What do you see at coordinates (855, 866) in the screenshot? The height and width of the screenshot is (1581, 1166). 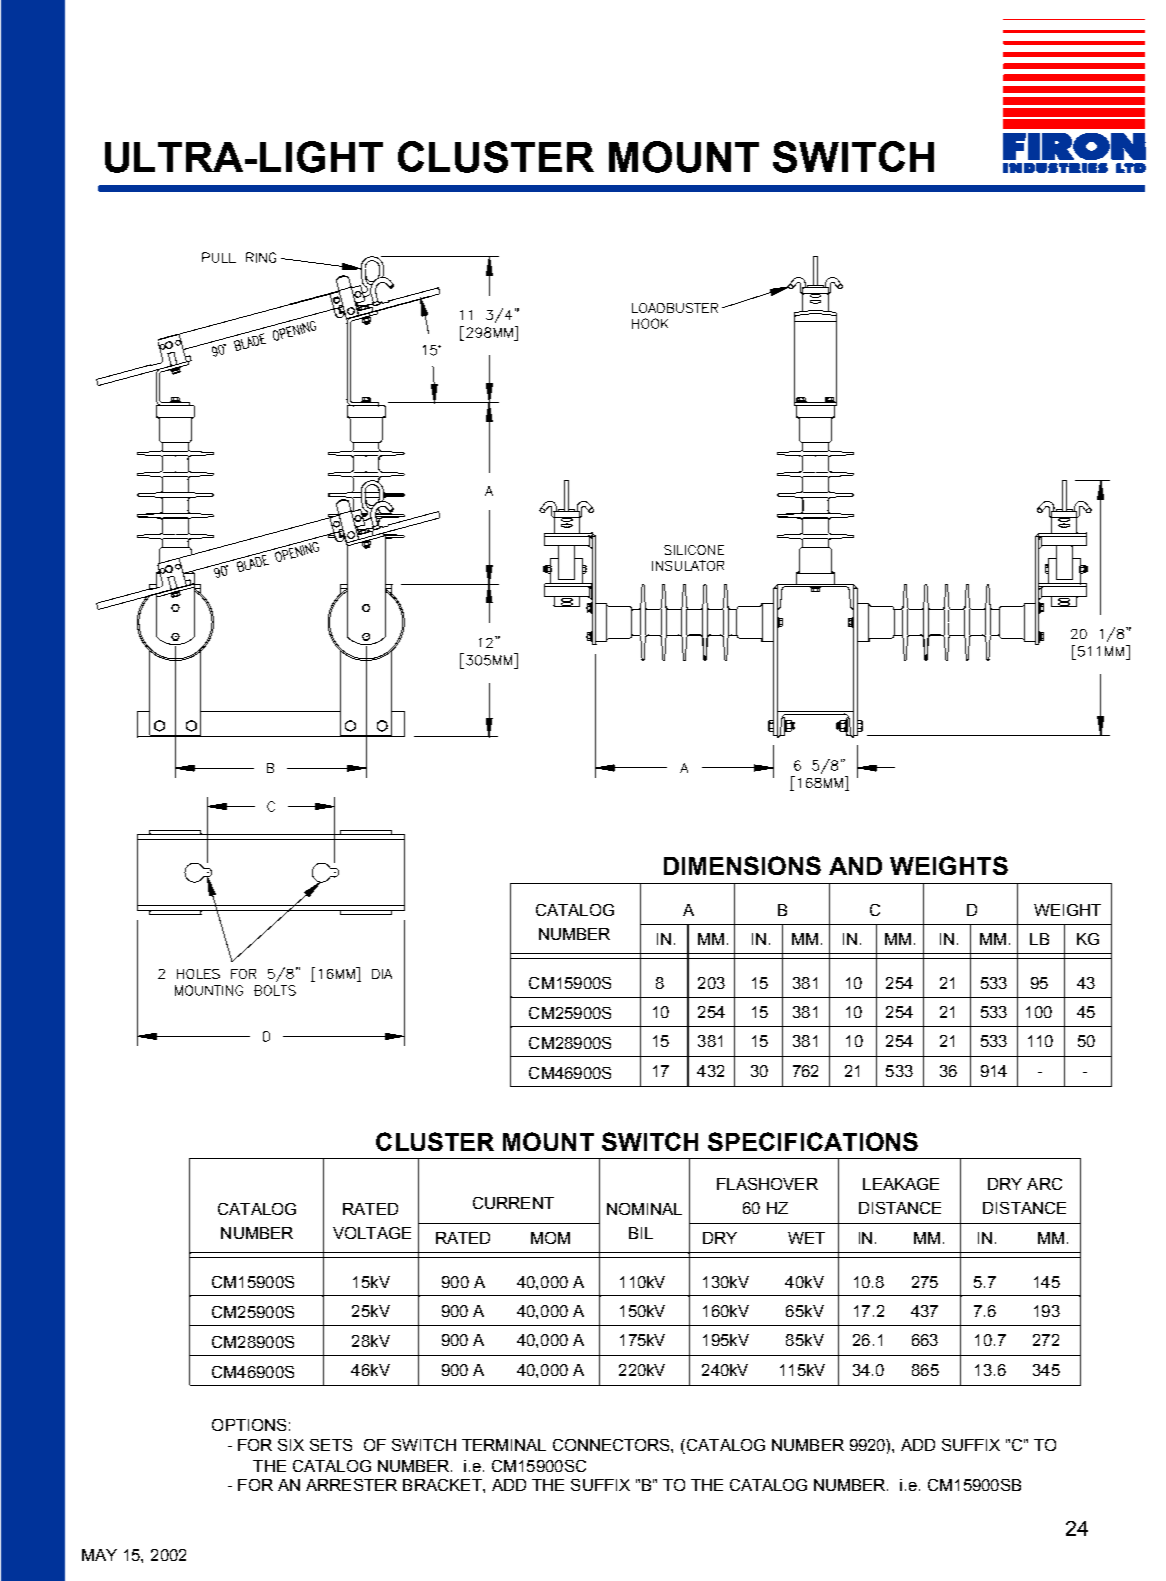 I see `AND` at bounding box center [855, 866].
